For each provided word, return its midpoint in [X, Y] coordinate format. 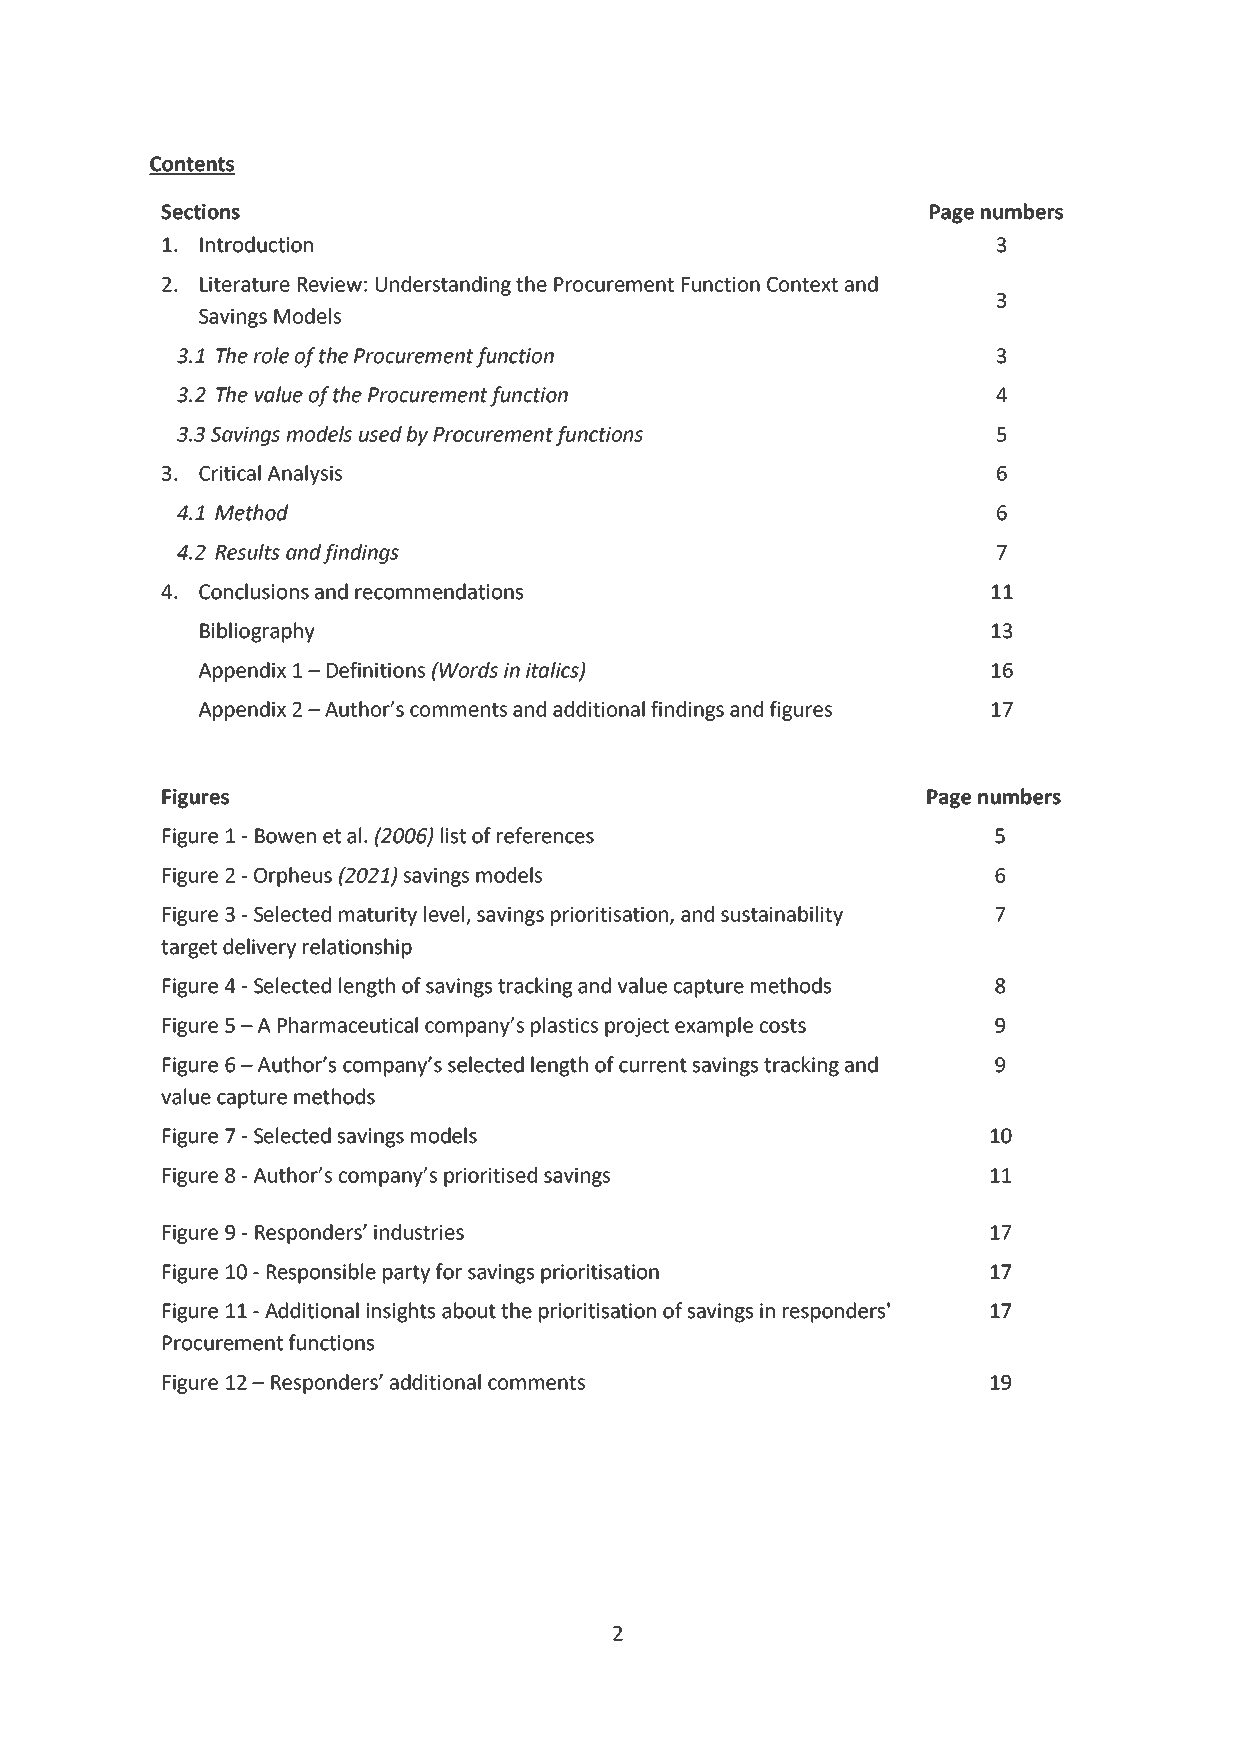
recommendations [439, 591]
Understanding [443, 286]
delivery [259, 948]
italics [553, 671]
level [444, 914]
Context [802, 284]
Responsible [321, 1273]
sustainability [782, 916]
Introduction [256, 244]
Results [247, 552]
